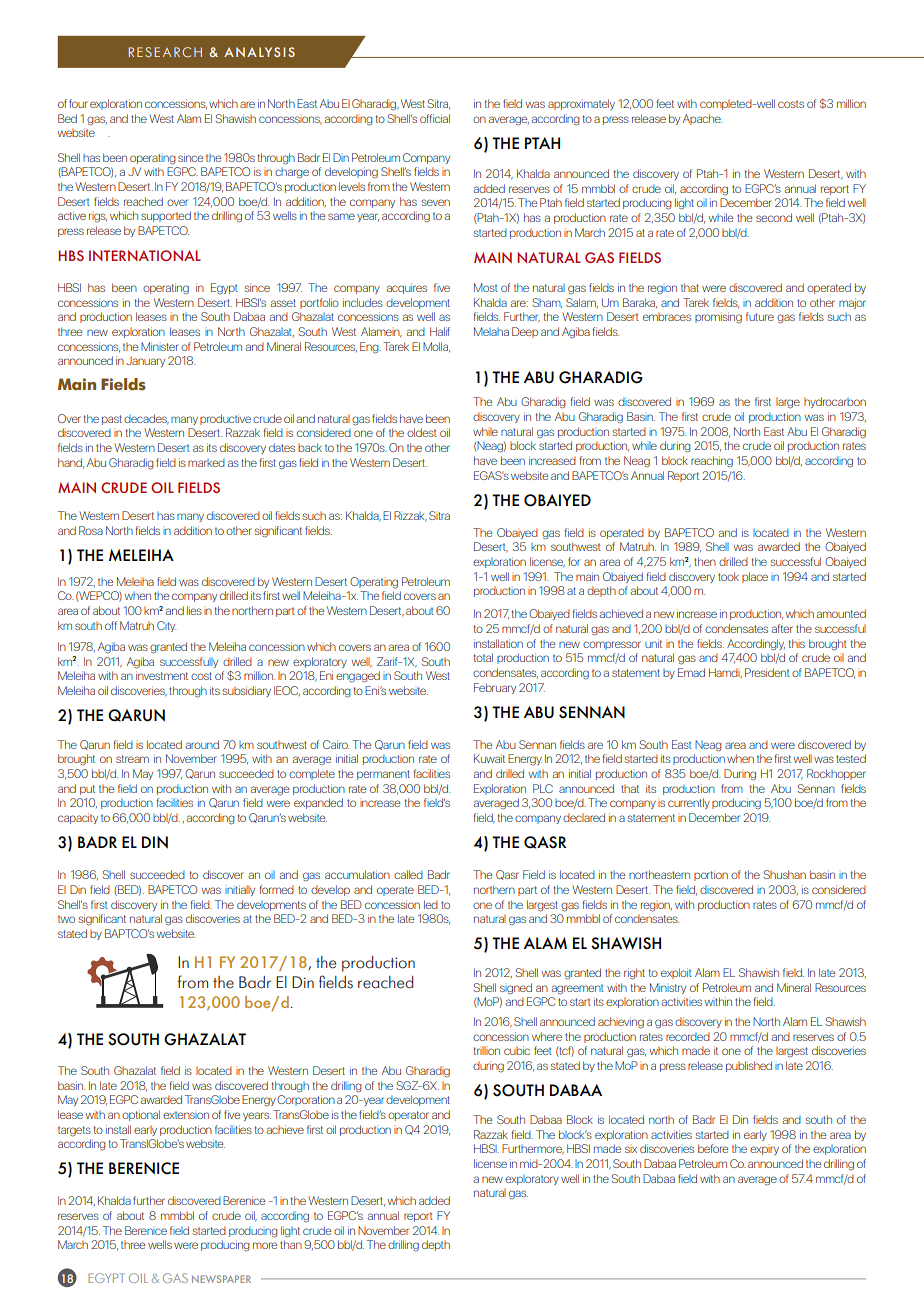  What do you see at coordinates (702, 119) in the image?
I see `Apache` at bounding box center [702, 119].
